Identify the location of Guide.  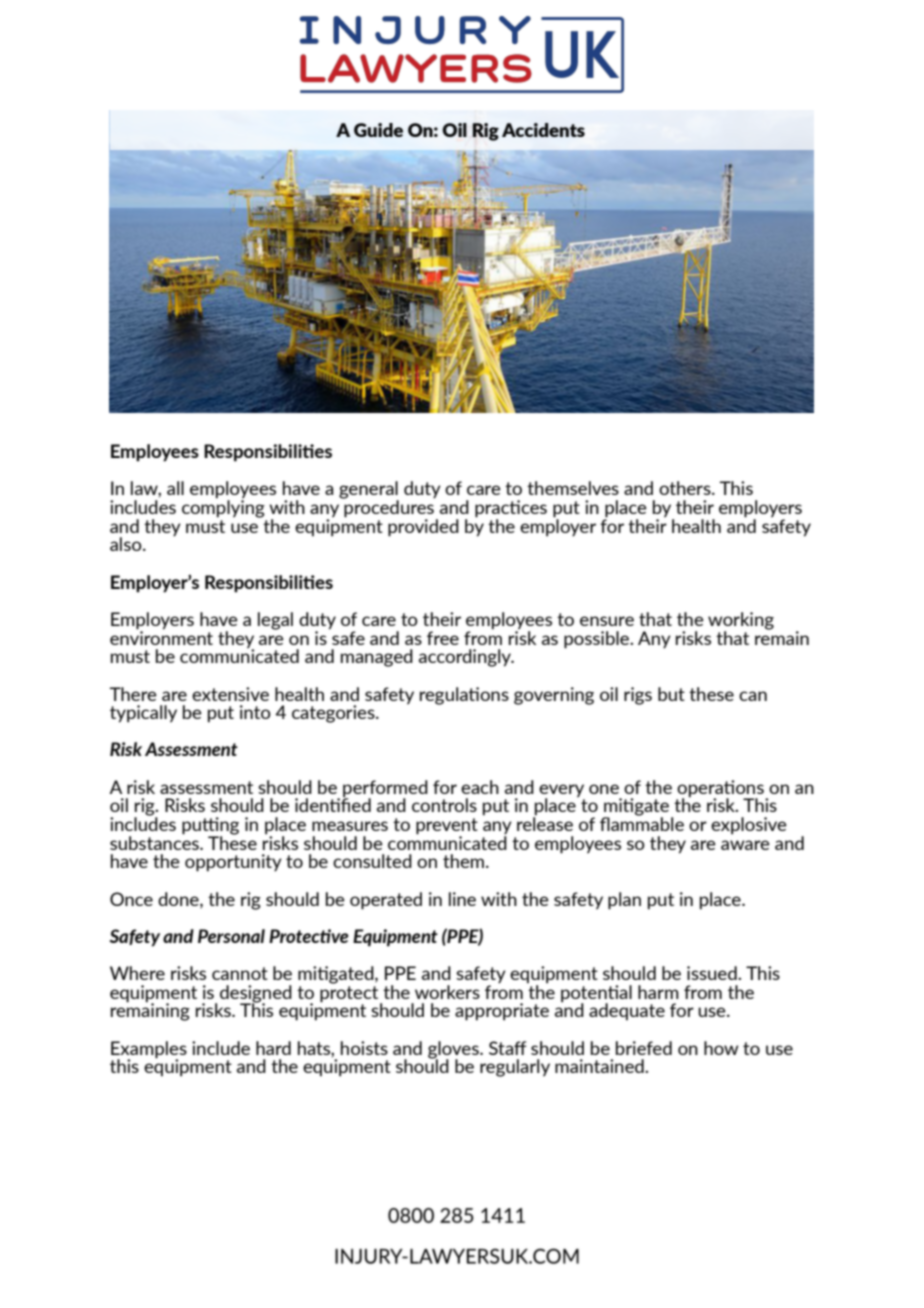
(378, 130).
